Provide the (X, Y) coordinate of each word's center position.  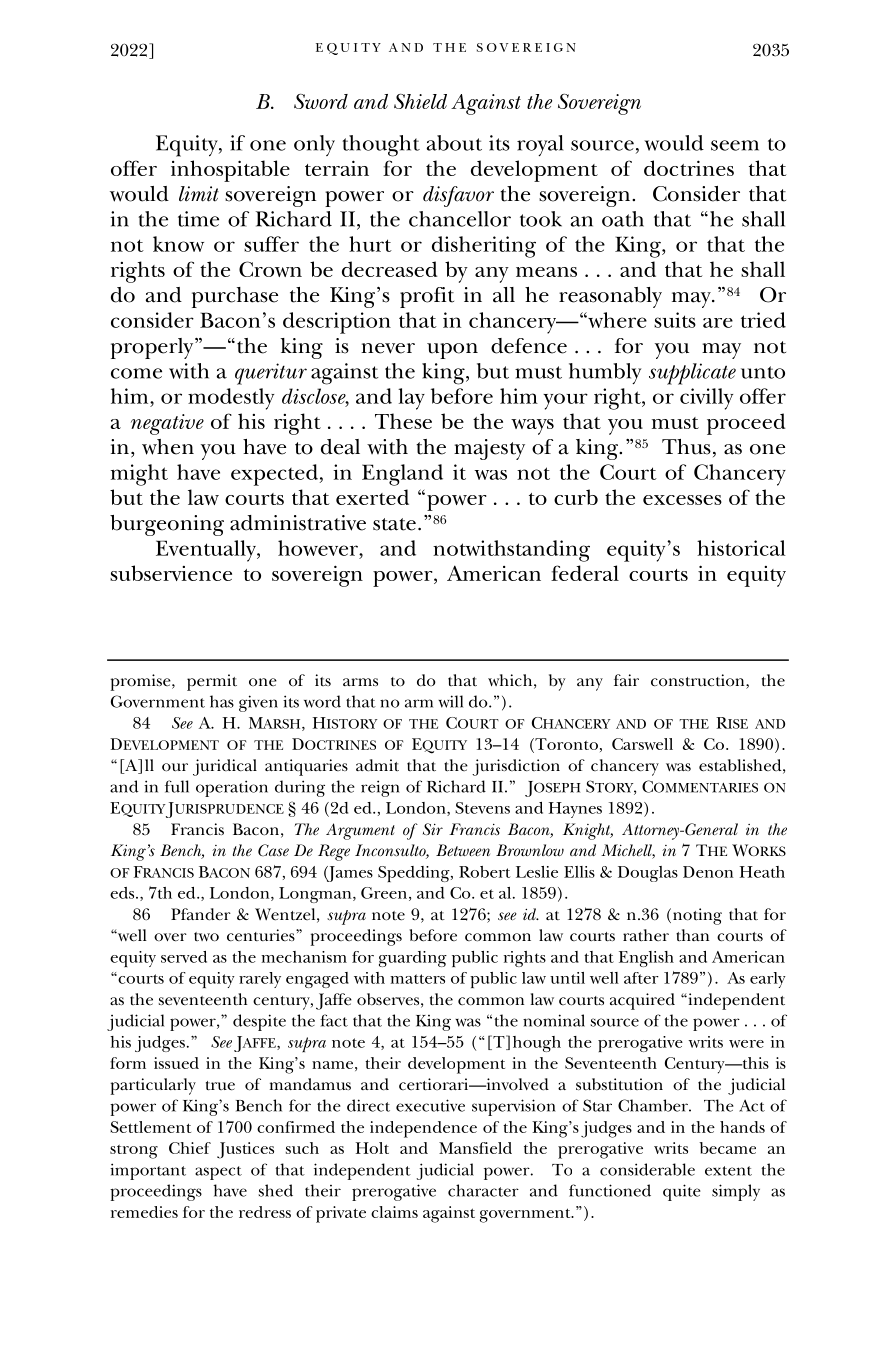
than (692, 935)
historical (741, 548)
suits (675, 320)
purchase (235, 297)
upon (452, 351)
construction (699, 681)
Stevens (482, 808)
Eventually (207, 551)
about (454, 143)
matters (417, 979)
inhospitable (230, 171)
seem (735, 145)
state (394, 524)
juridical (225, 767)
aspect (218, 1173)
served (184, 957)
